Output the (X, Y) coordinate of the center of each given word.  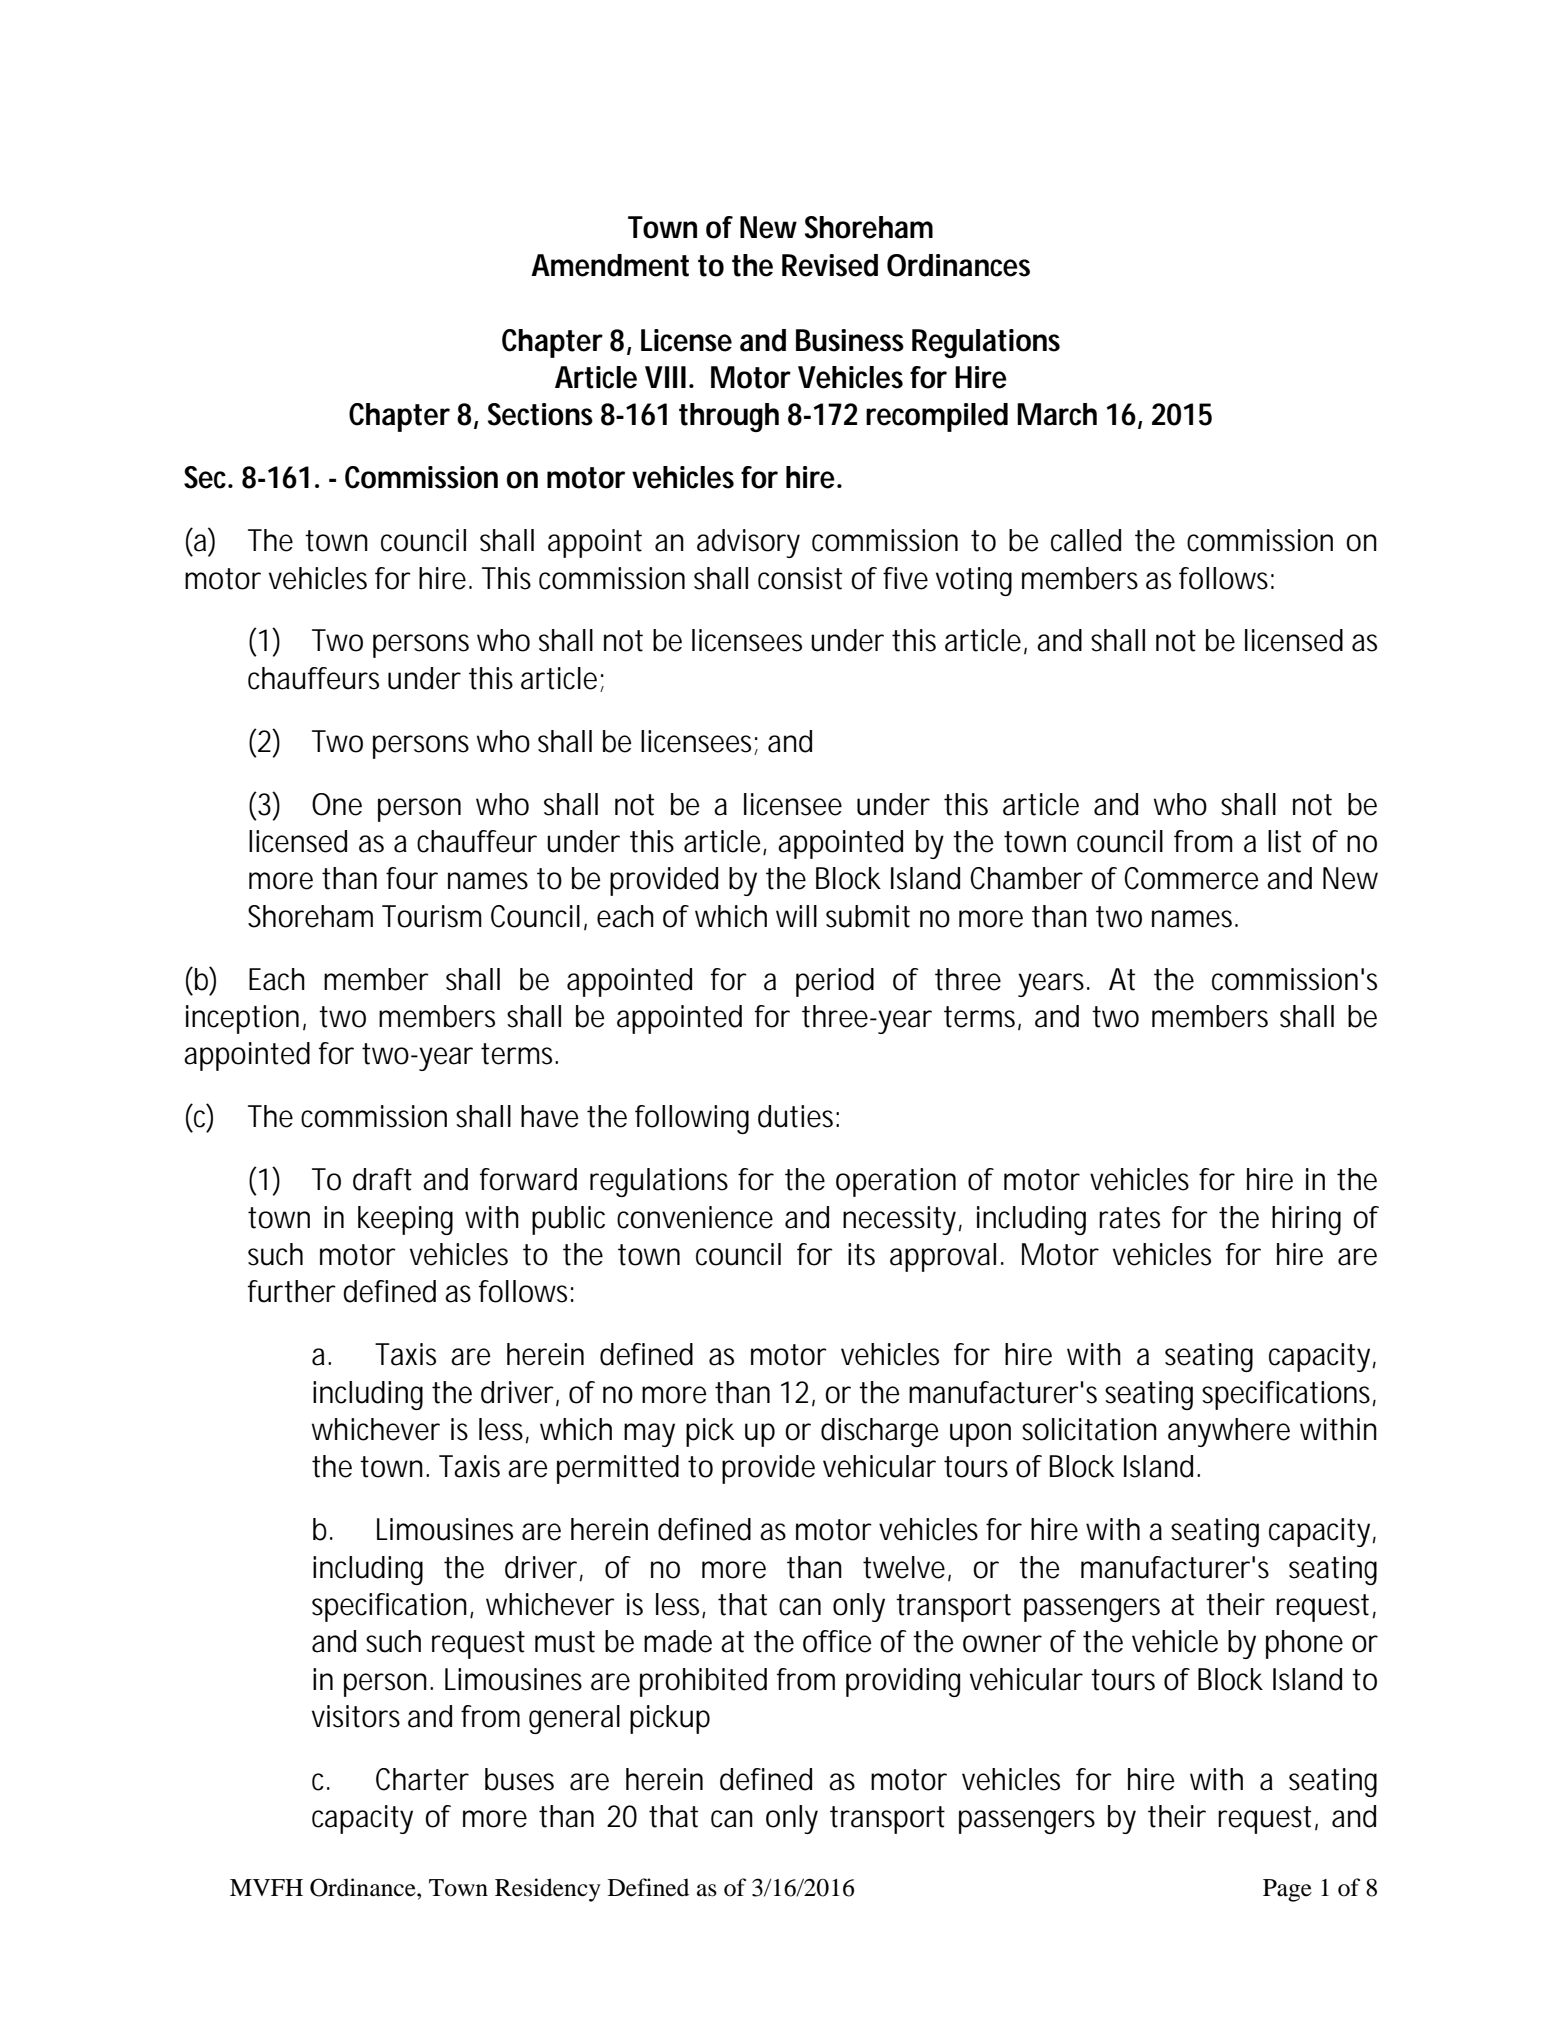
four (412, 878)
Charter (422, 1779)
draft (382, 1179)
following (692, 1119)
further (292, 1291)
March (1057, 414)
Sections (540, 414)
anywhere (1229, 1432)
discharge (879, 1432)
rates (1129, 1218)
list (1284, 841)
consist (800, 578)
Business (850, 340)
